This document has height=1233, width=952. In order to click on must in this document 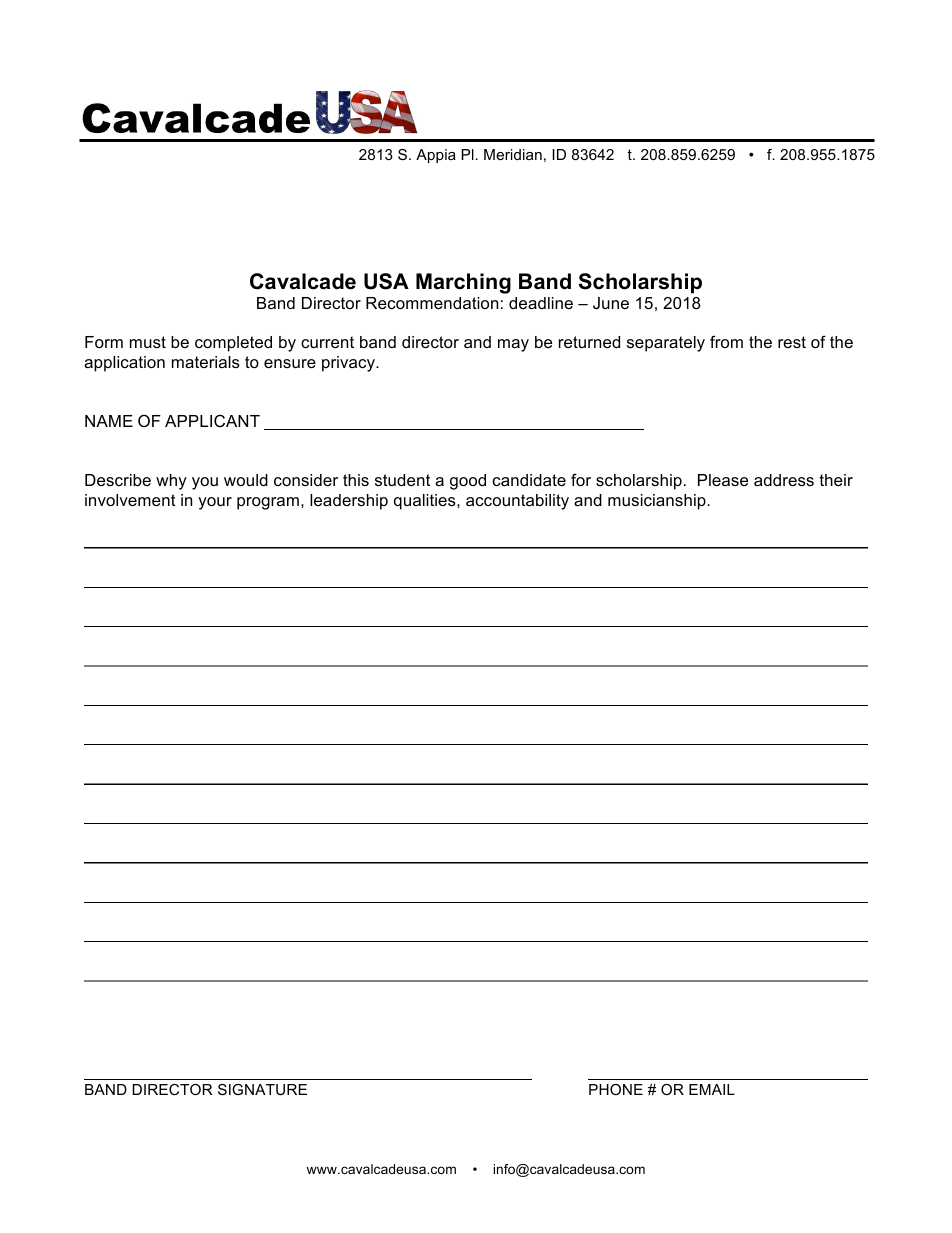, I will do `click(148, 342)`.
